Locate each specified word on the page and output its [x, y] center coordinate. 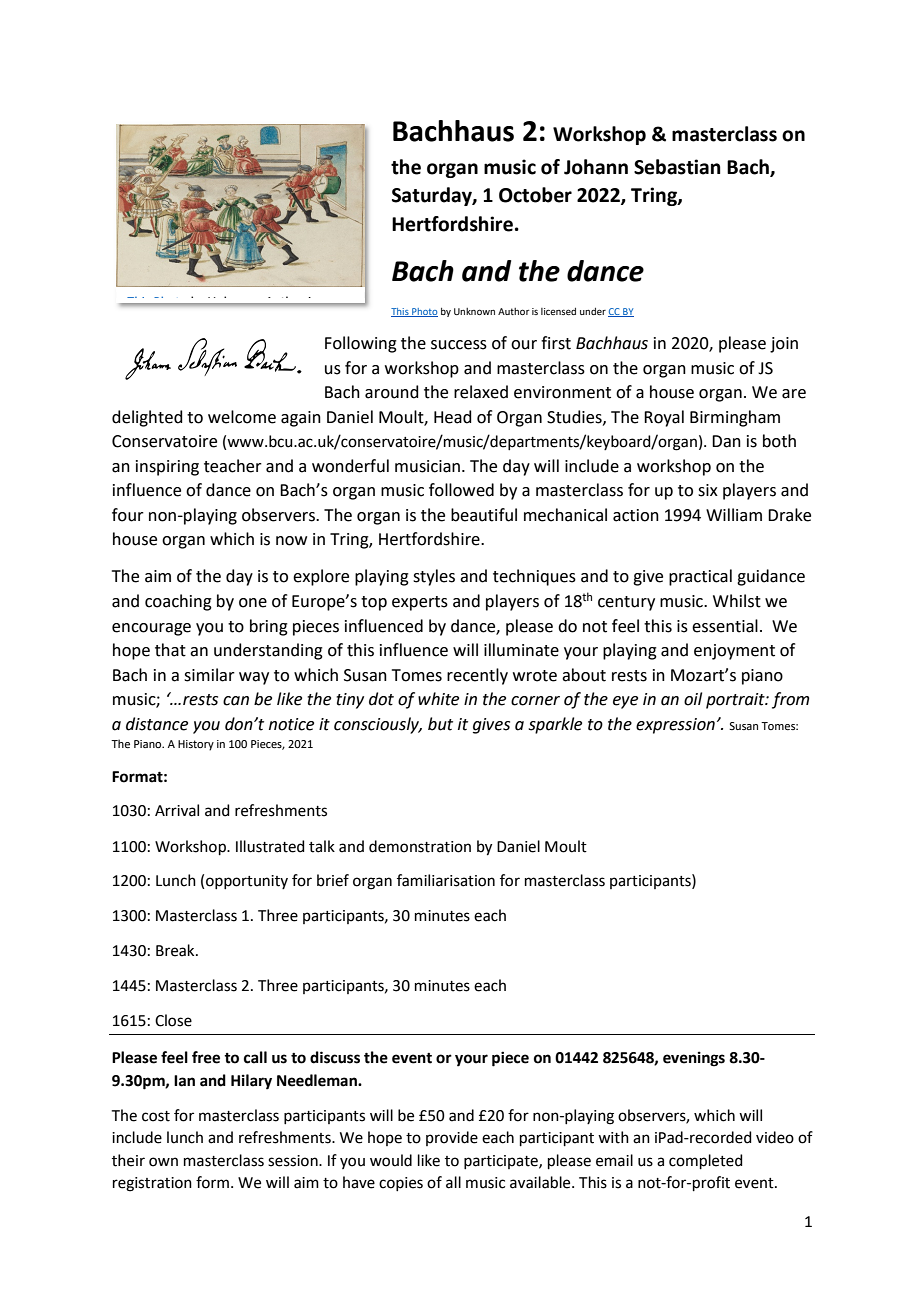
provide [452, 1138]
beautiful [484, 515]
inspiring [167, 468]
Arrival [177, 810]
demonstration [420, 846]
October [535, 195]
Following [361, 344]
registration [152, 1184]
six [708, 490]
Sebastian [677, 167]
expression [675, 726]
